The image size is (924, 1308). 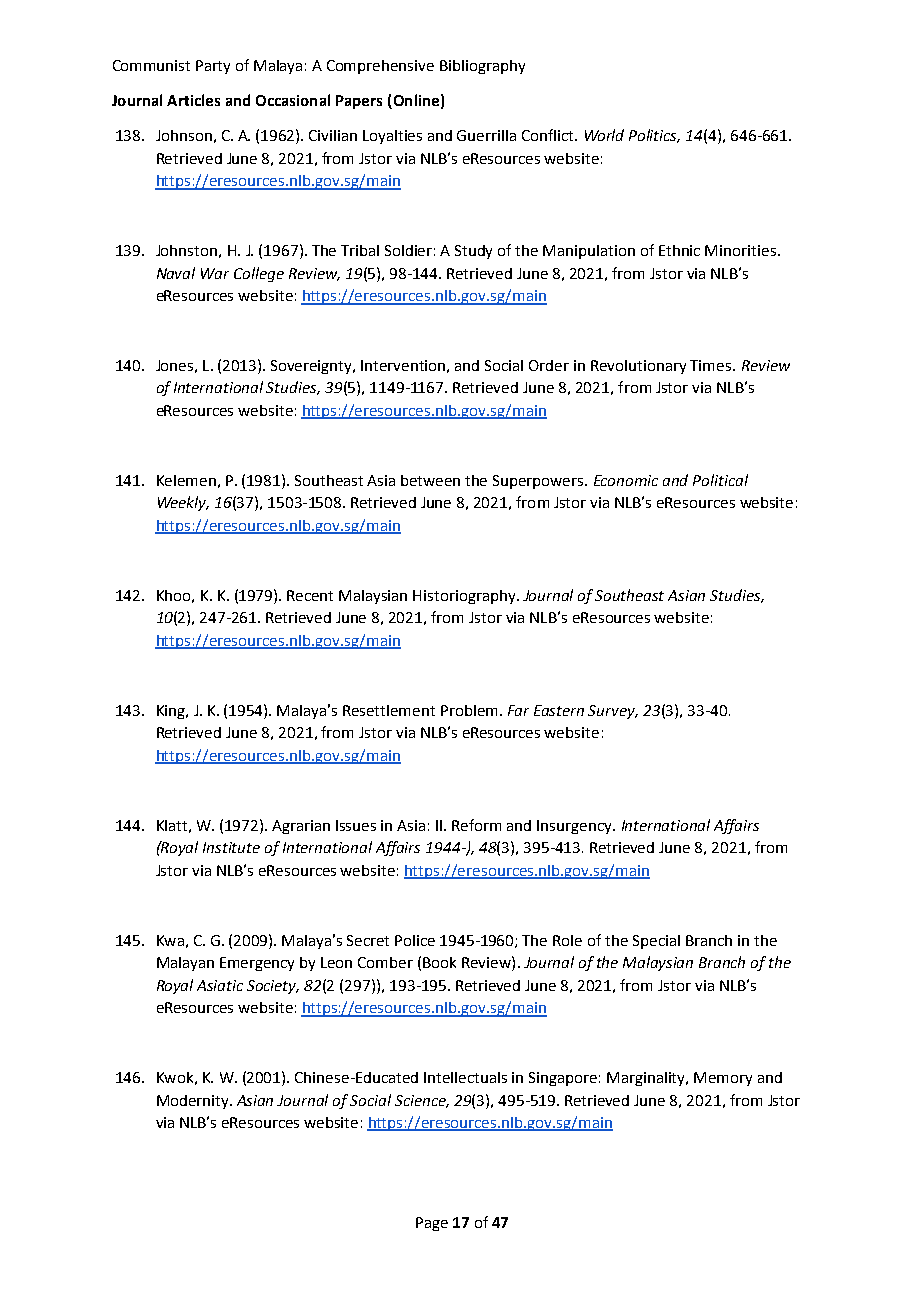 What do you see at coordinates (723, 1079) in the page?
I see `Memory` at bounding box center [723, 1079].
